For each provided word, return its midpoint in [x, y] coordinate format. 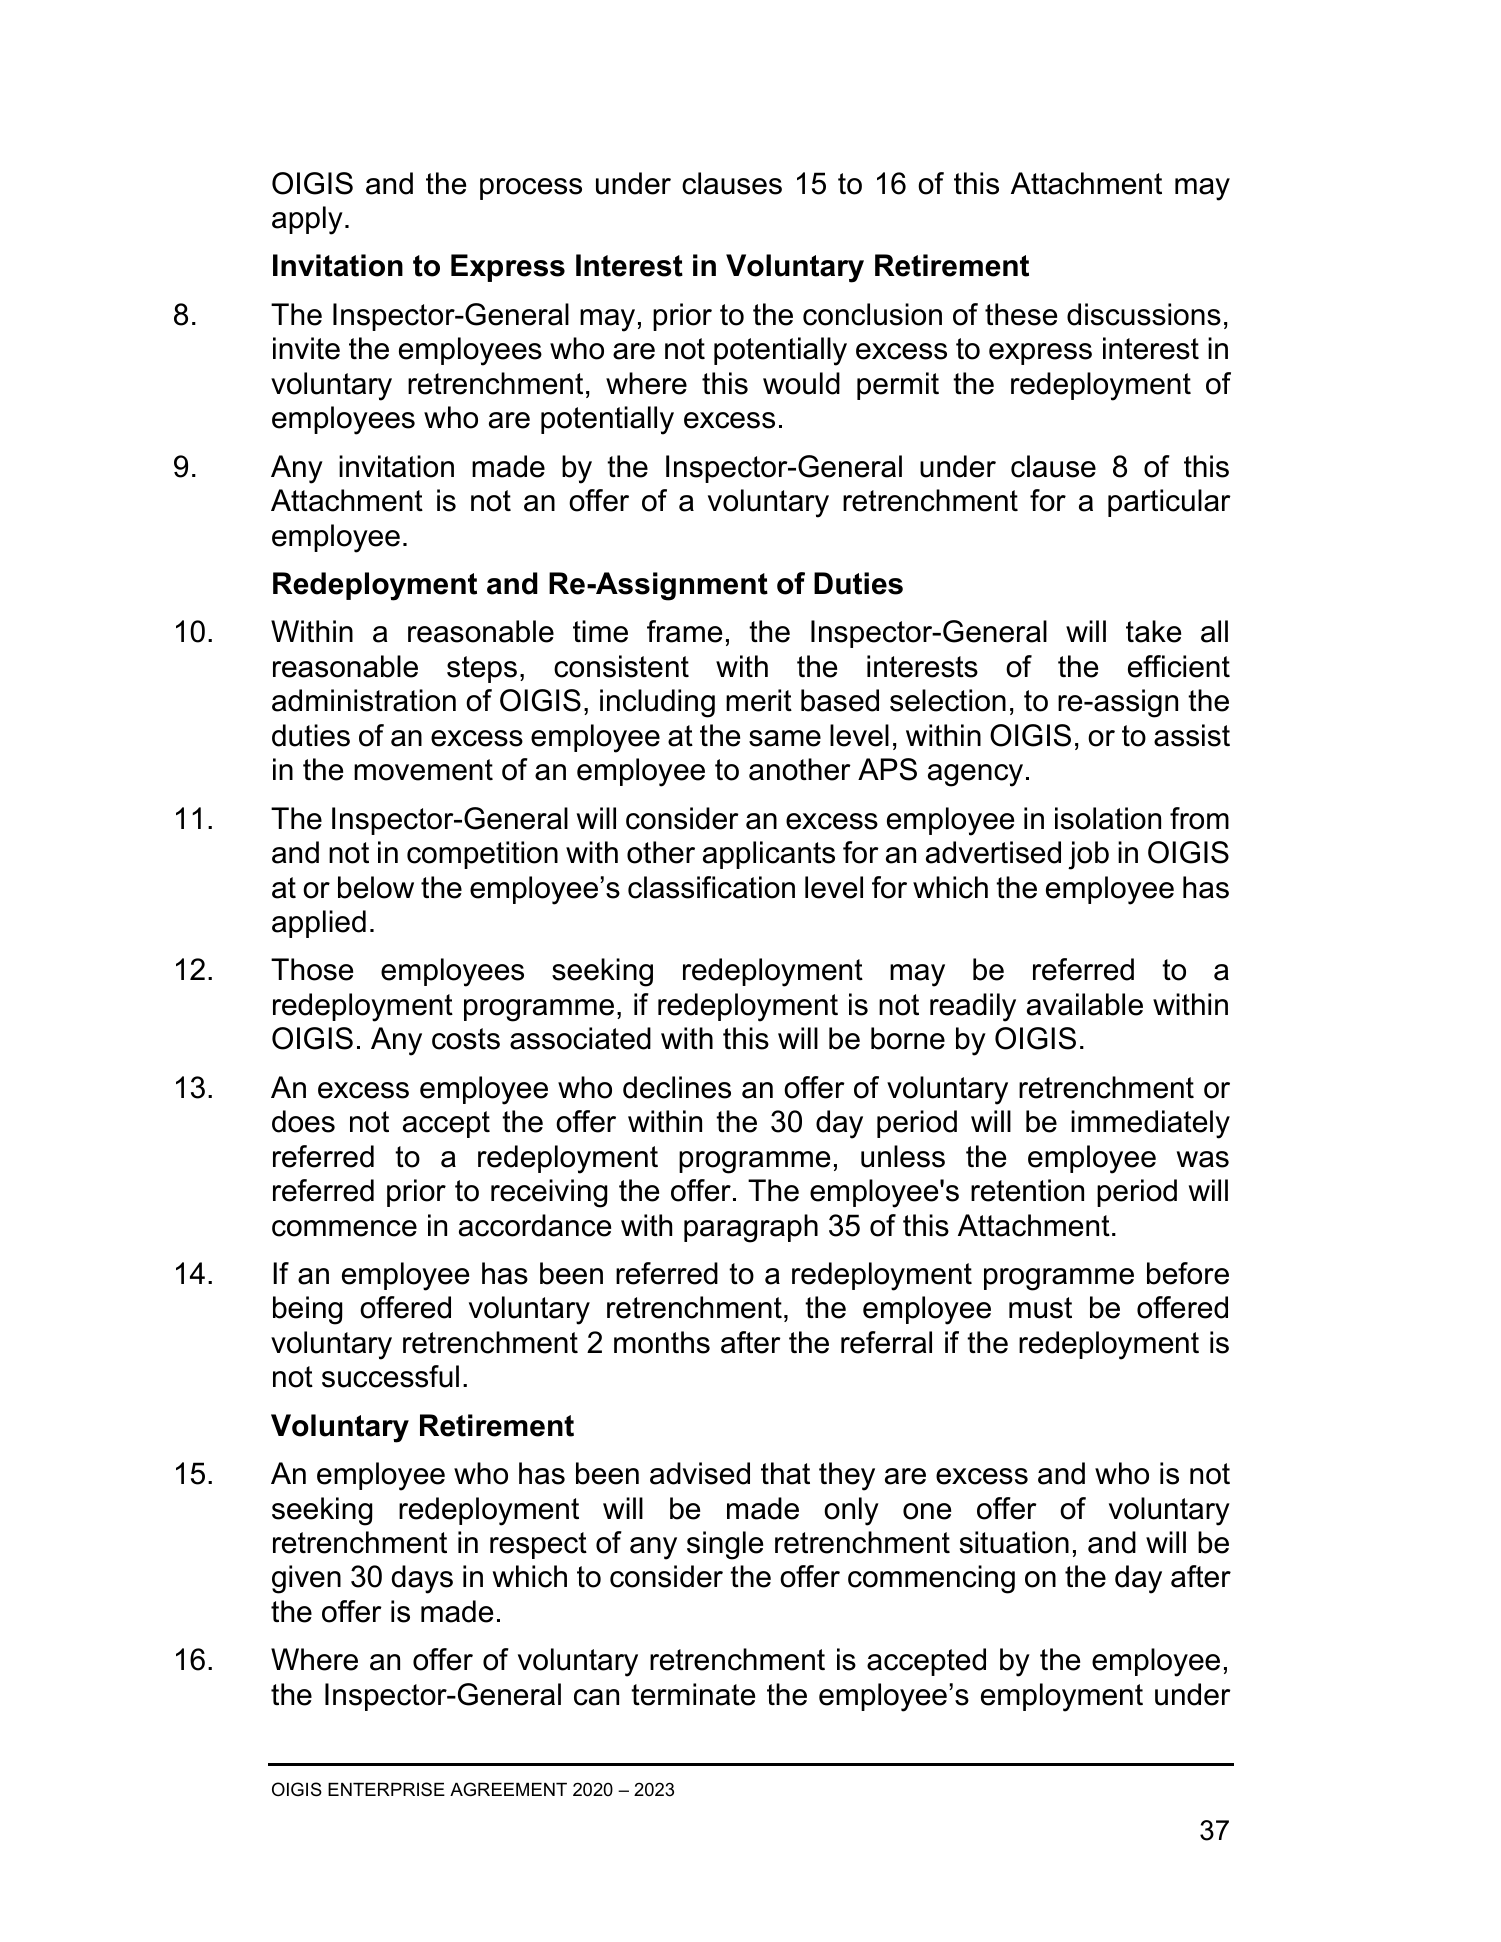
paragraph [751, 1228]
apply [307, 220]
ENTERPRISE [386, 1789]
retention [1027, 1190]
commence [344, 1228]
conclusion [872, 314]
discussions [1144, 314]
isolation [1108, 818]
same [785, 738]
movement [423, 770]
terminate [693, 1694]
